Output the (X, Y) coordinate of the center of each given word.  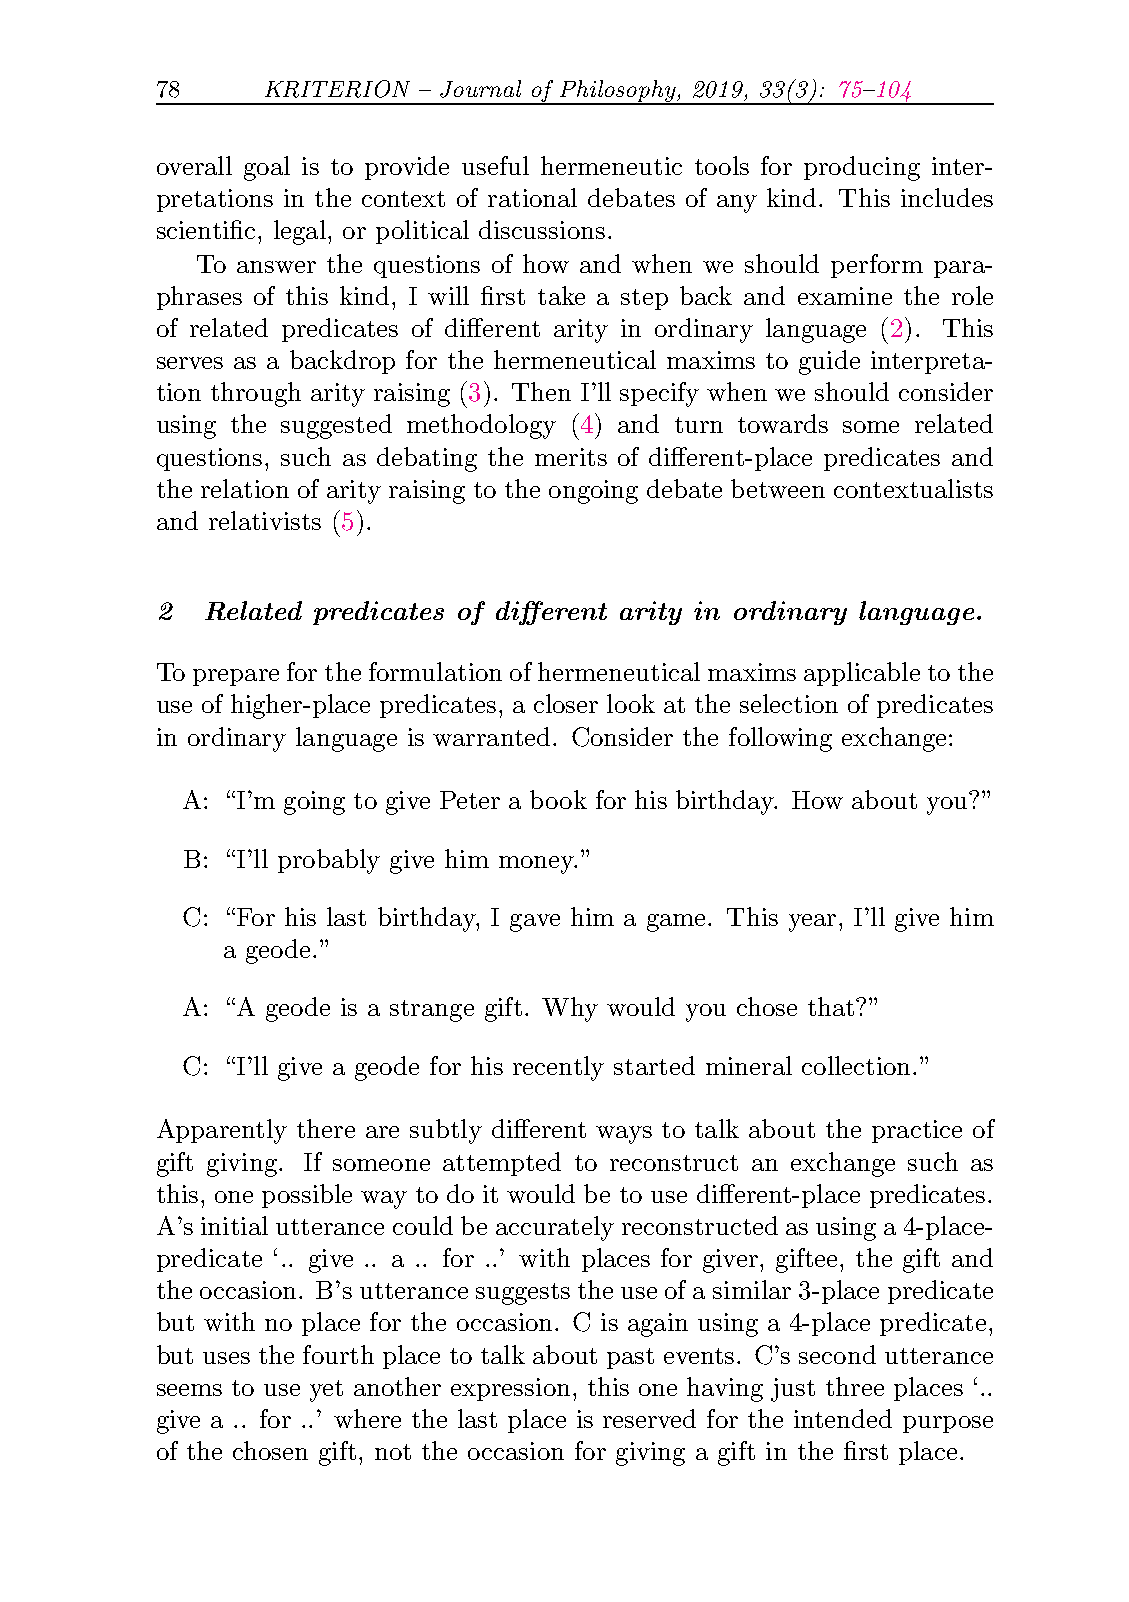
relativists (265, 520)
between (778, 488)
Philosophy (618, 92)
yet (326, 1391)
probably (329, 861)
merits (571, 457)
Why (570, 1009)
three (855, 1386)
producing (862, 168)
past (630, 1358)
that (832, 1006)
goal (267, 168)
